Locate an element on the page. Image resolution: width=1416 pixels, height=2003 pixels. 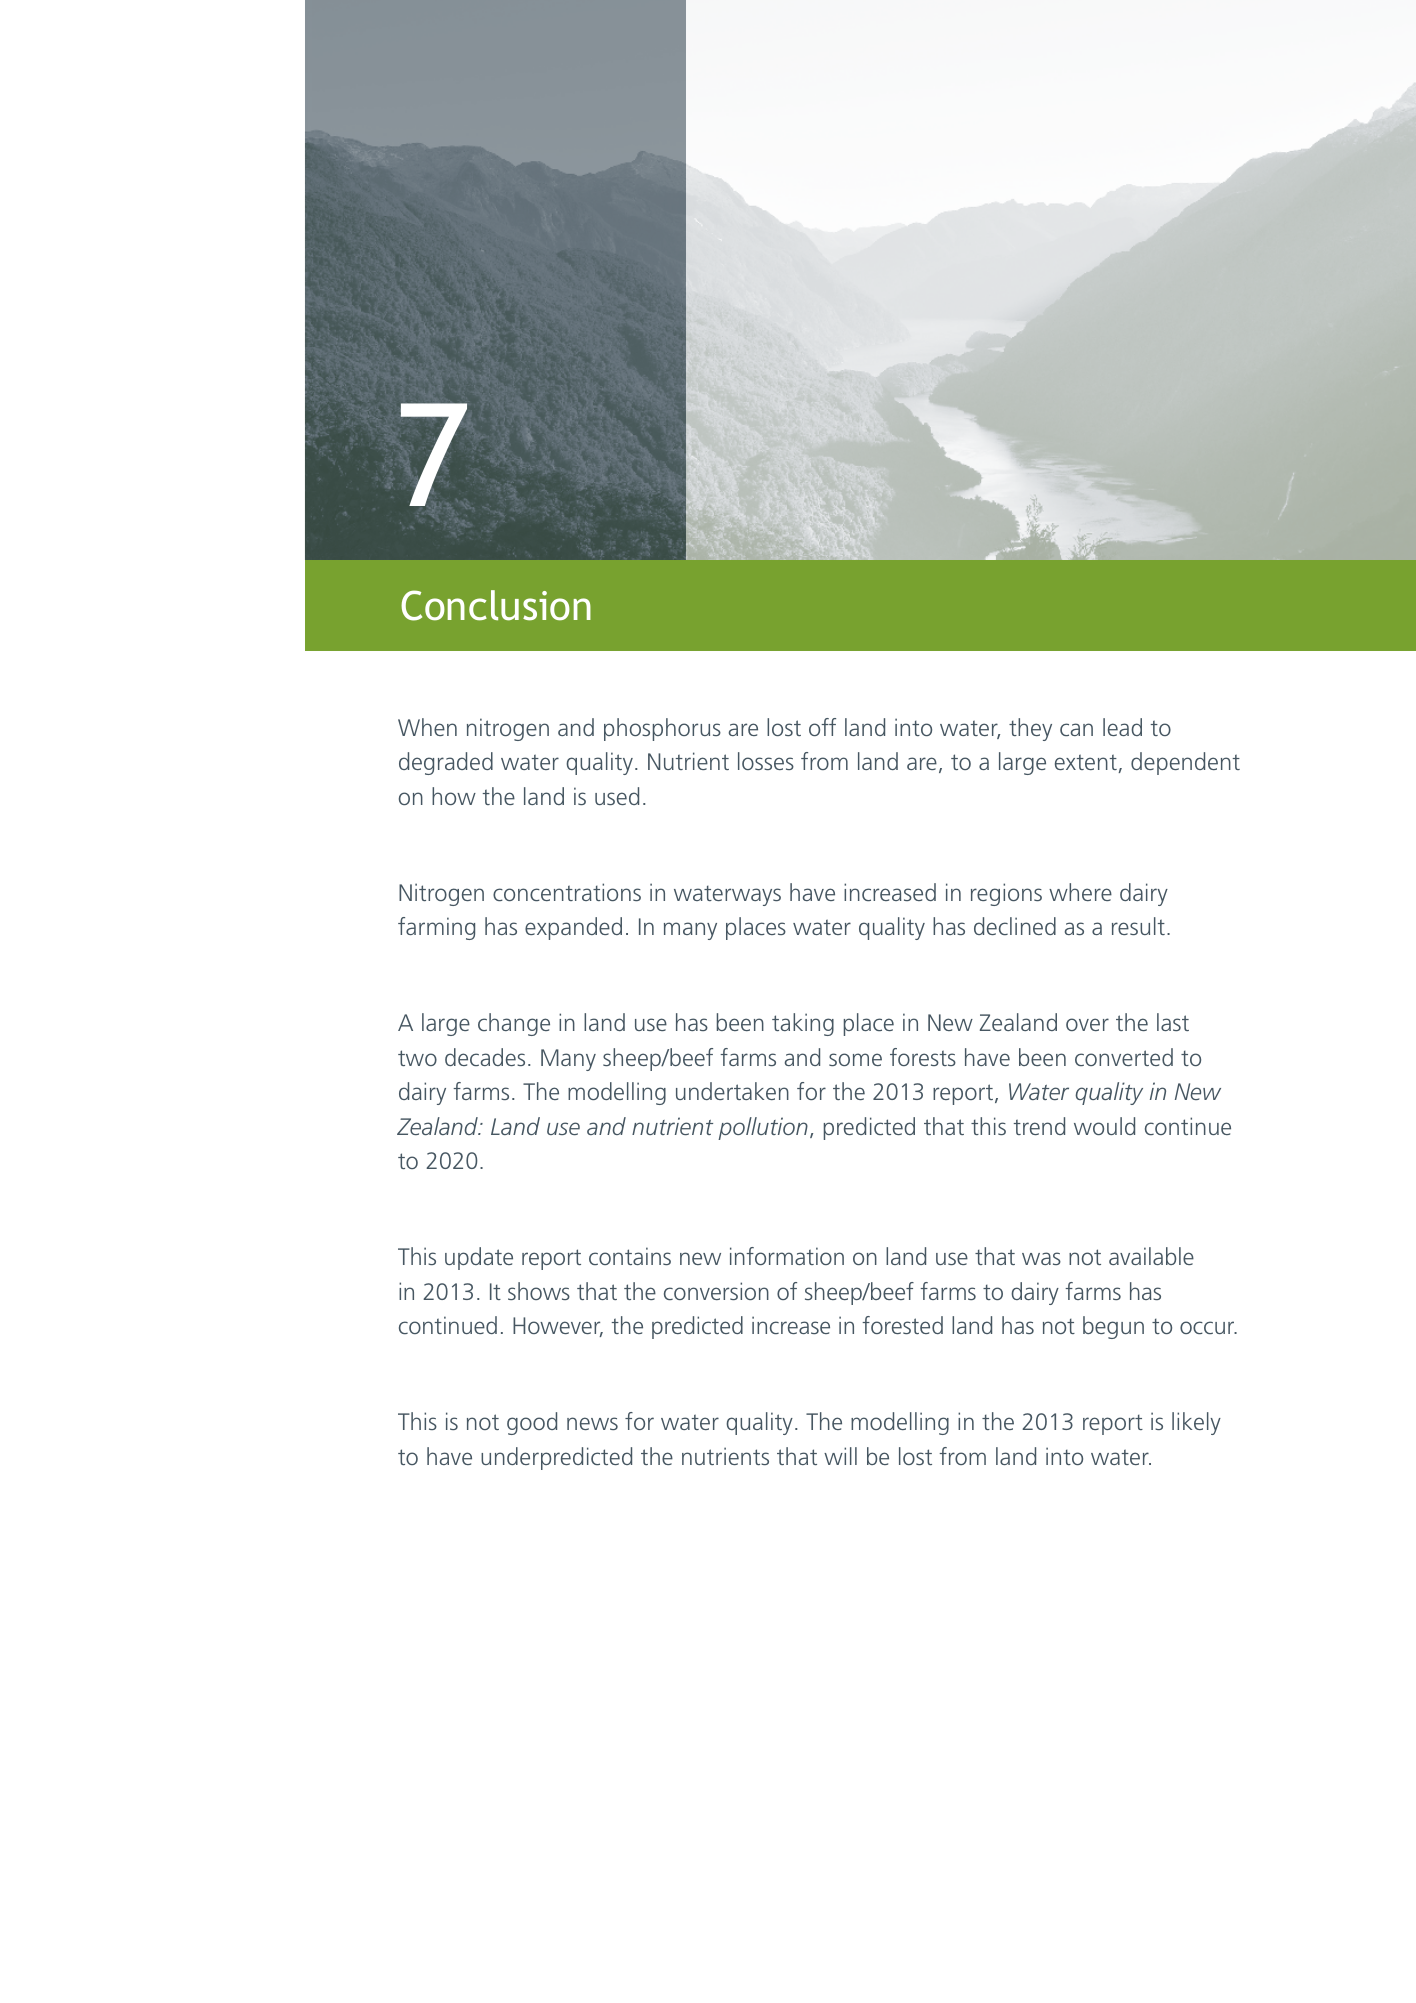
used is located at coordinates (617, 796).
